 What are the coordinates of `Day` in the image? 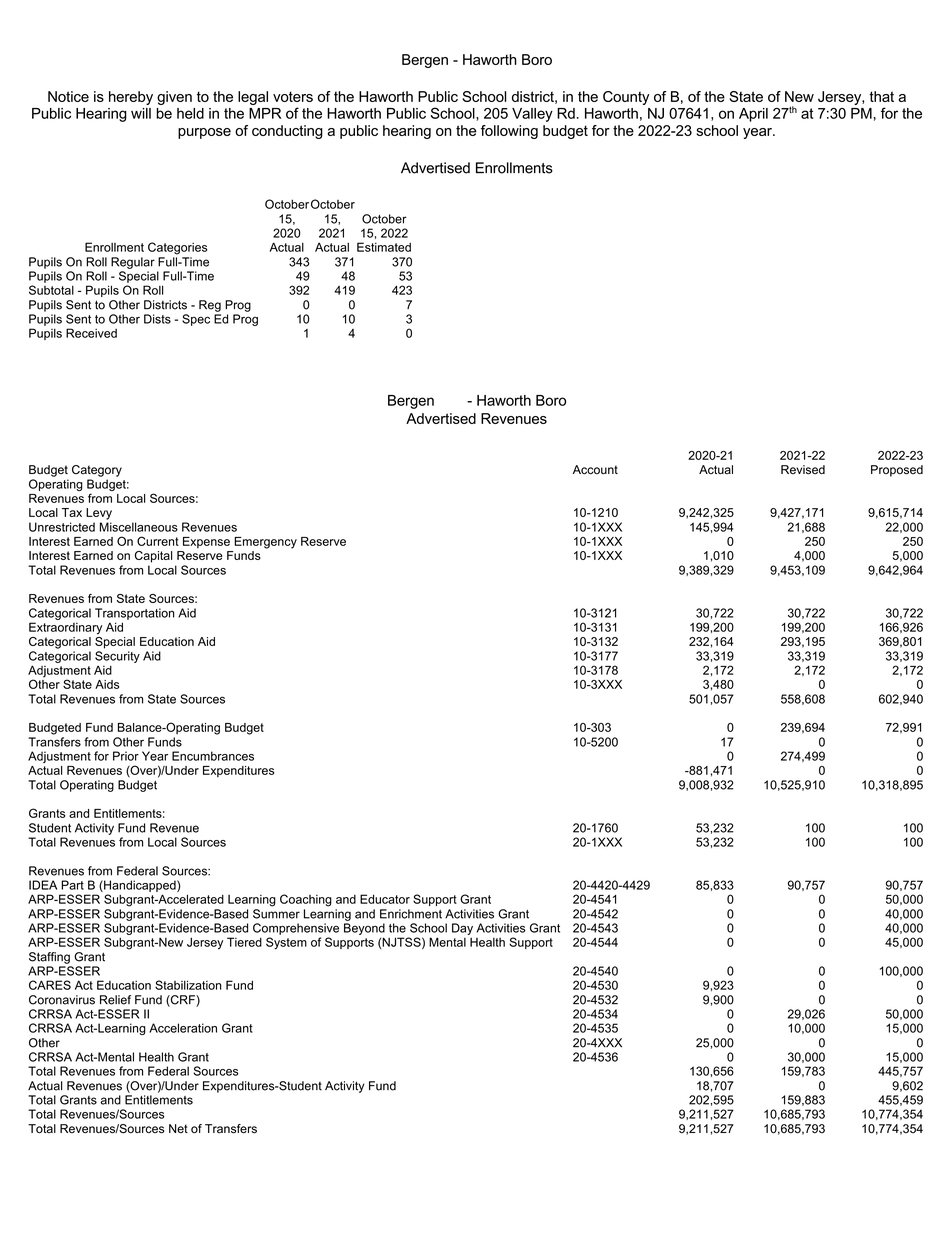 It's located at (462, 929).
